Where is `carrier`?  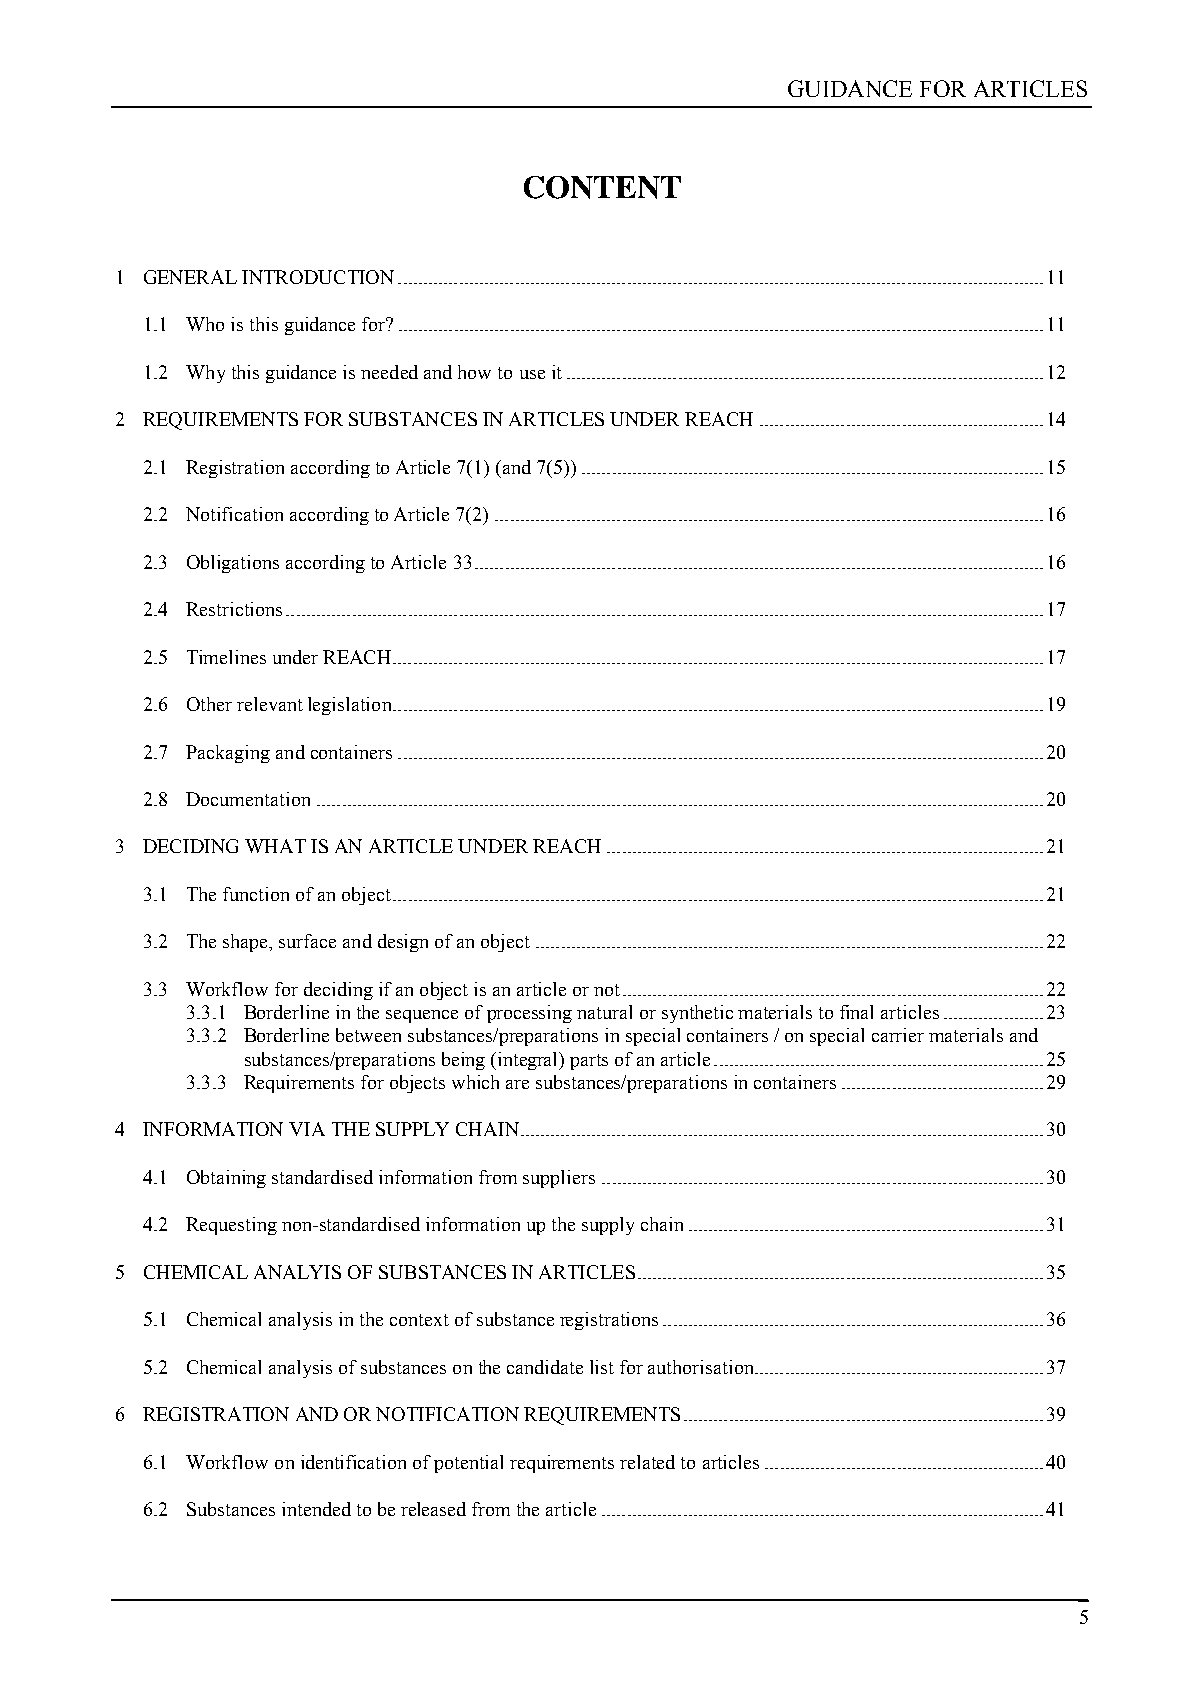
carrier is located at coordinates (898, 1035).
